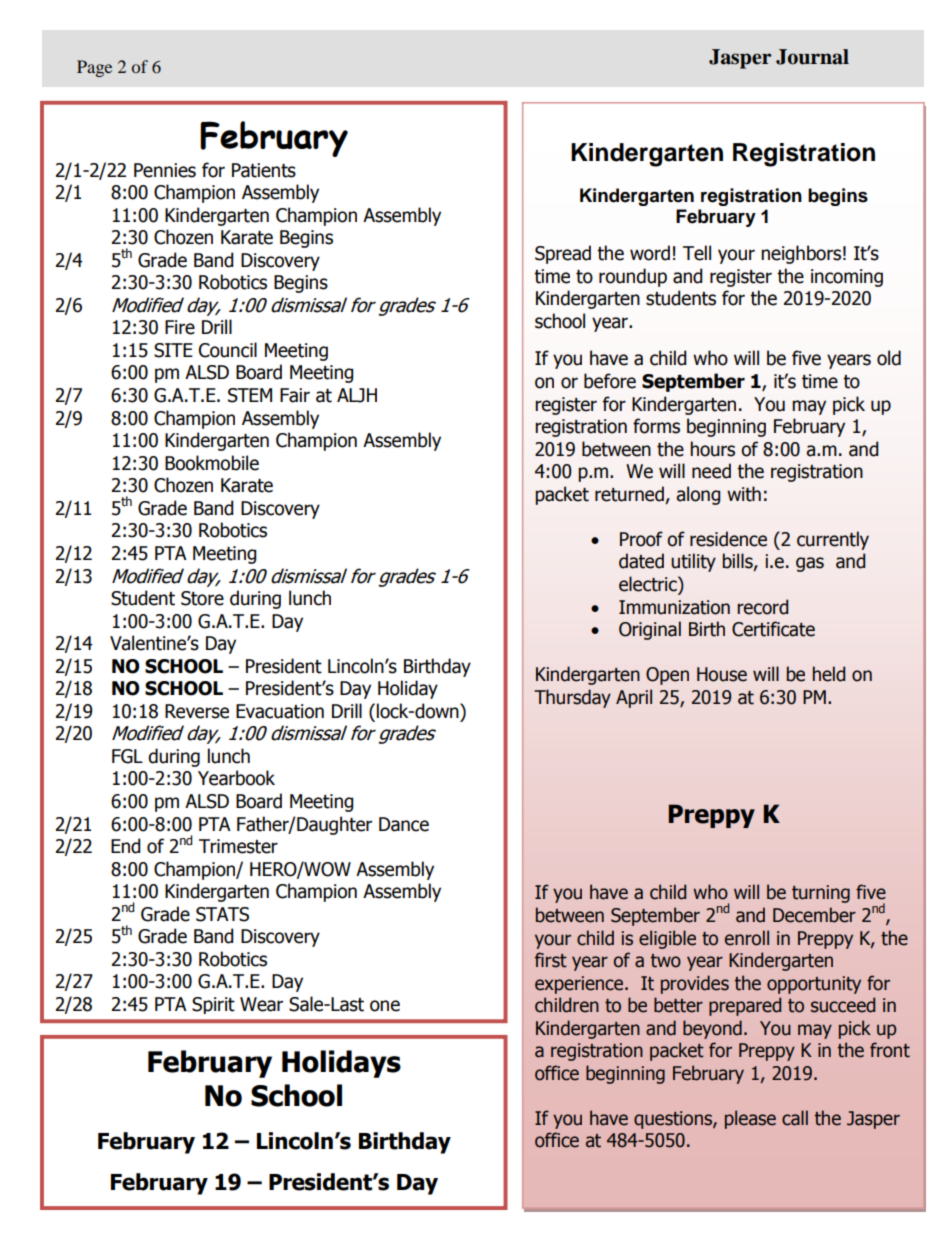  I want to click on one, so click(385, 1006).
